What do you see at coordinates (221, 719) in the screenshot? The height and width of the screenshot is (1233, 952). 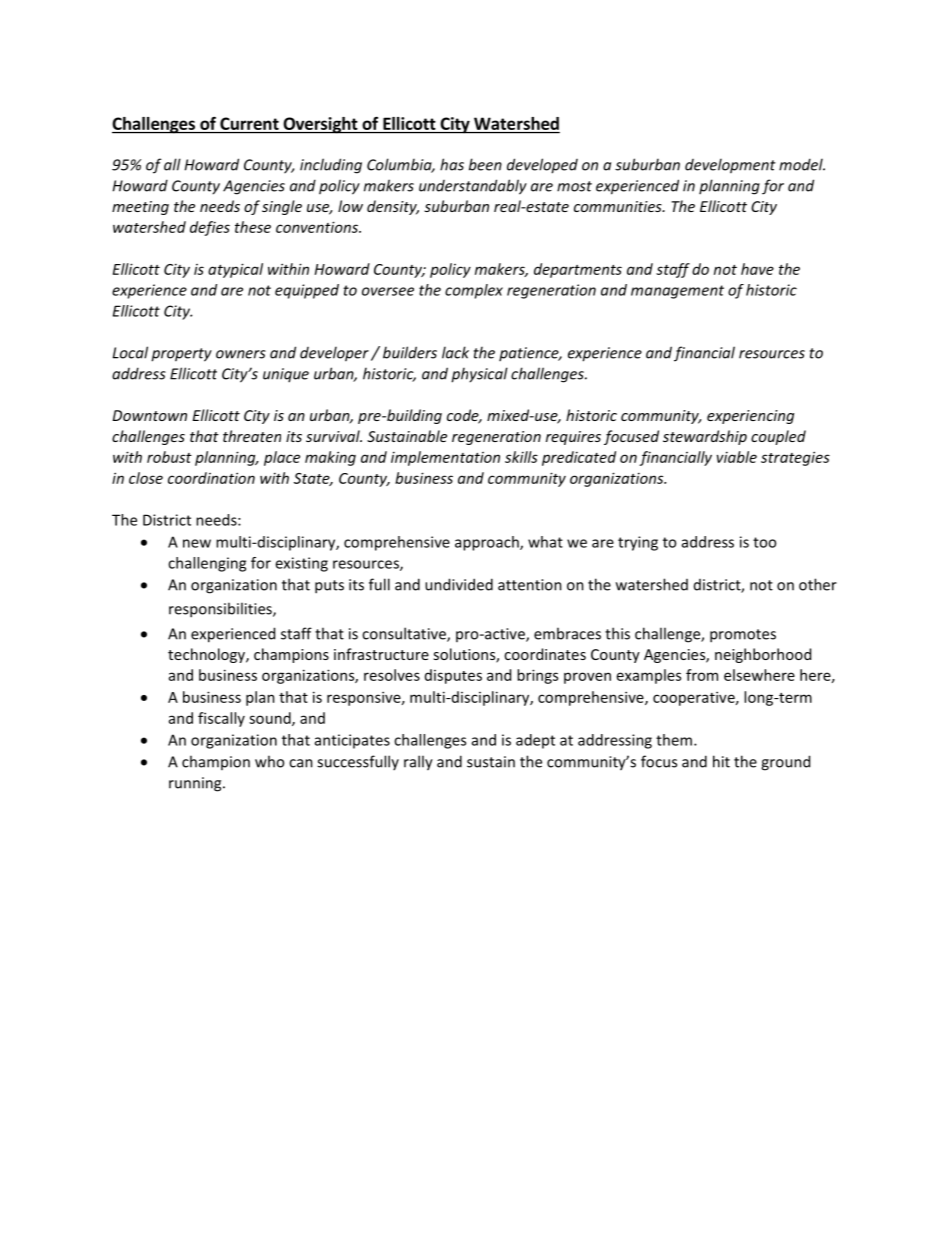 I see `fiscally` at bounding box center [221, 719].
